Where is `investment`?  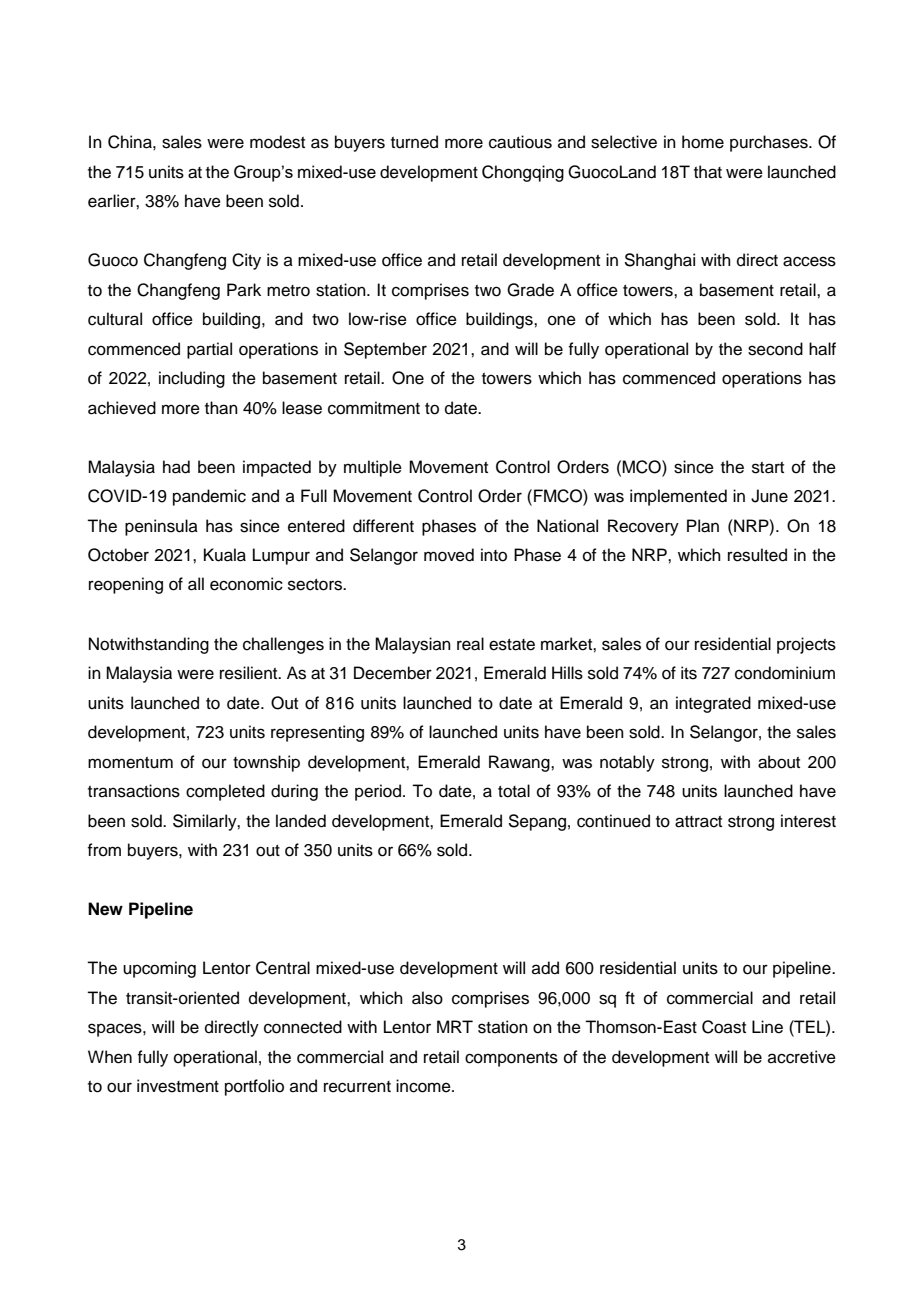 investment is located at coordinates (178, 1086).
